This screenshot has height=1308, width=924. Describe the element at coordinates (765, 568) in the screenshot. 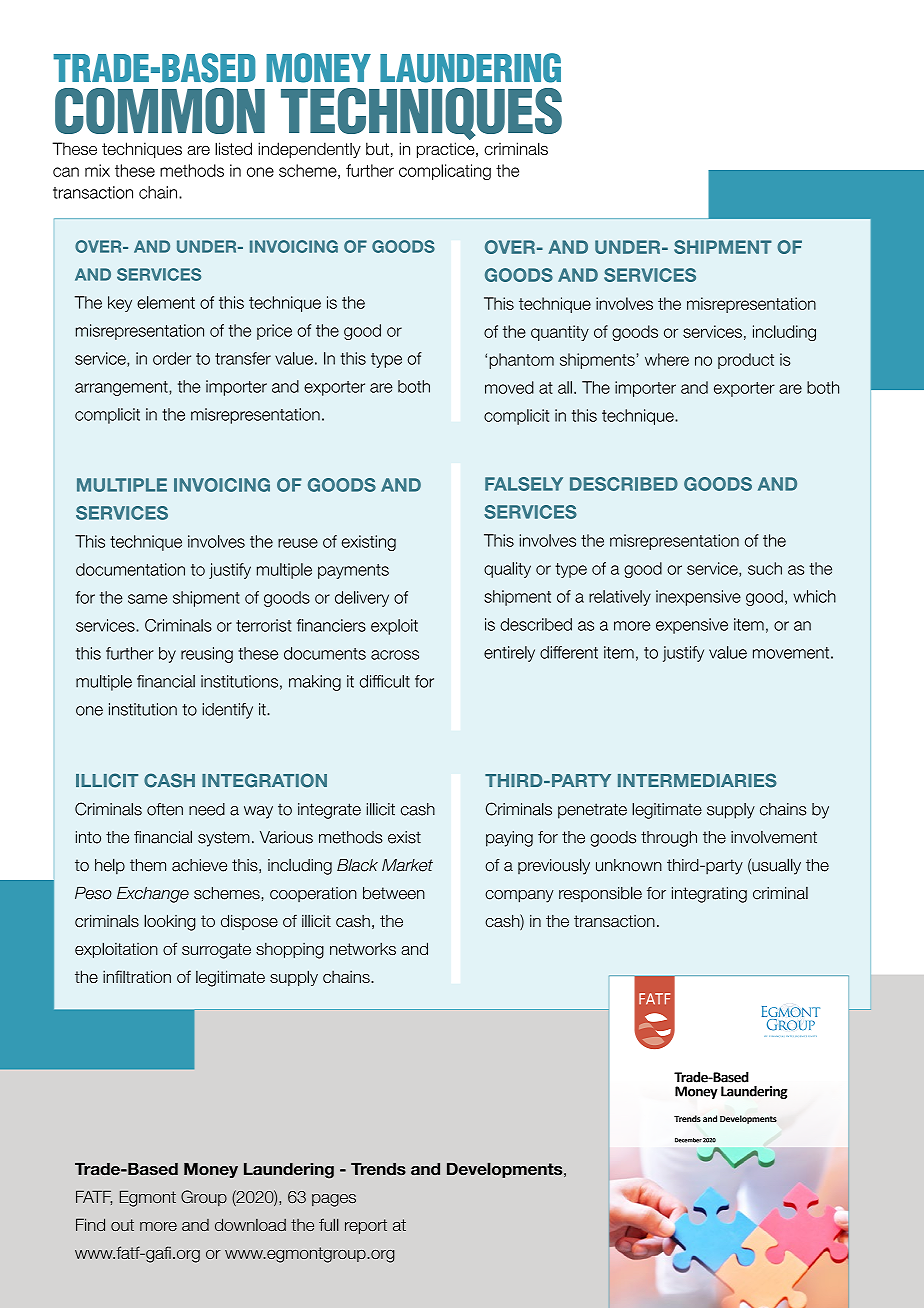

I see `such` at that location.
